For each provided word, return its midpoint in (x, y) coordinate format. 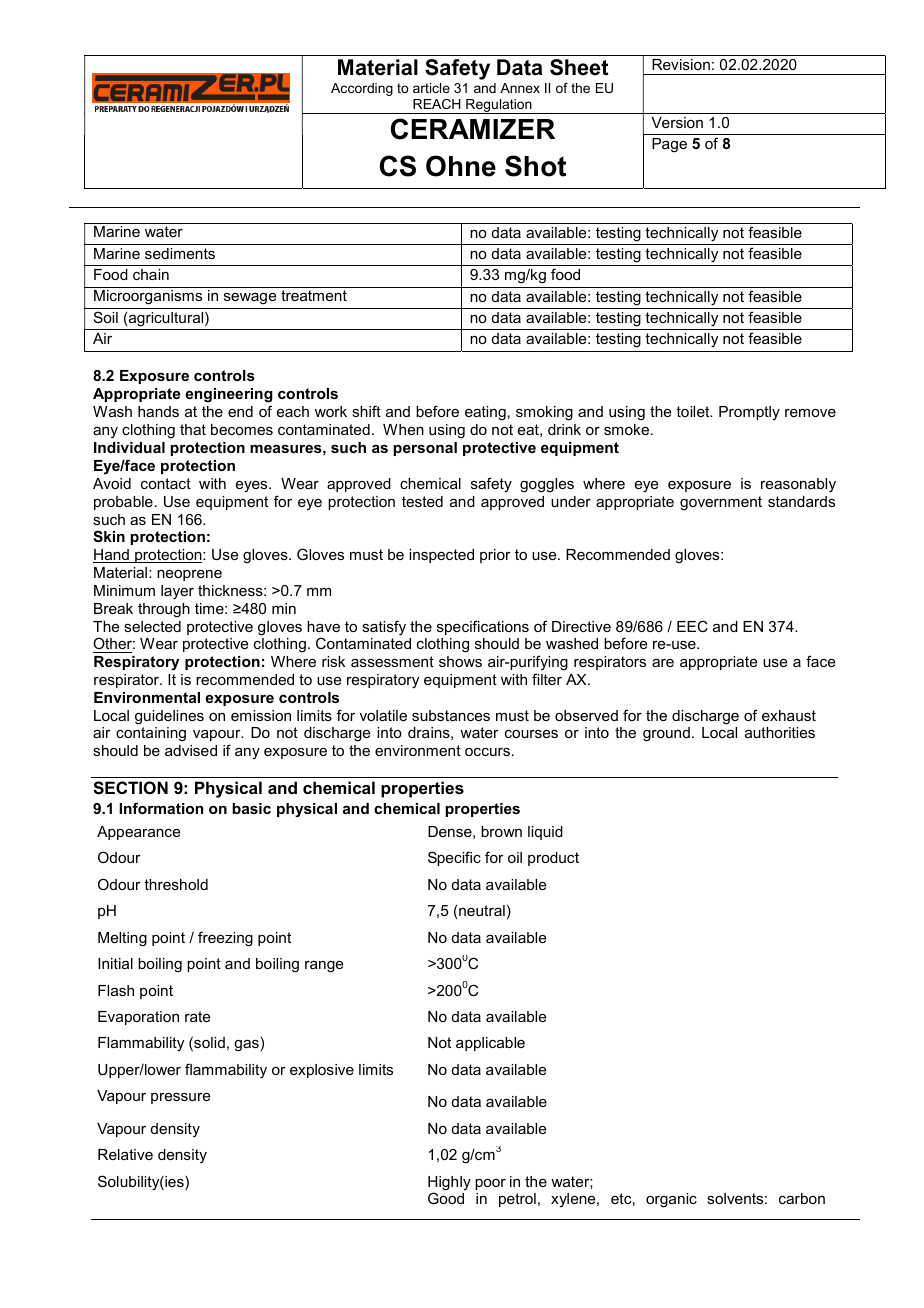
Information (161, 808)
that (193, 429)
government (721, 503)
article (431, 88)
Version (677, 122)
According (362, 89)
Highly (449, 1184)
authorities (780, 732)
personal (425, 449)
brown (501, 831)
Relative (125, 1154)
